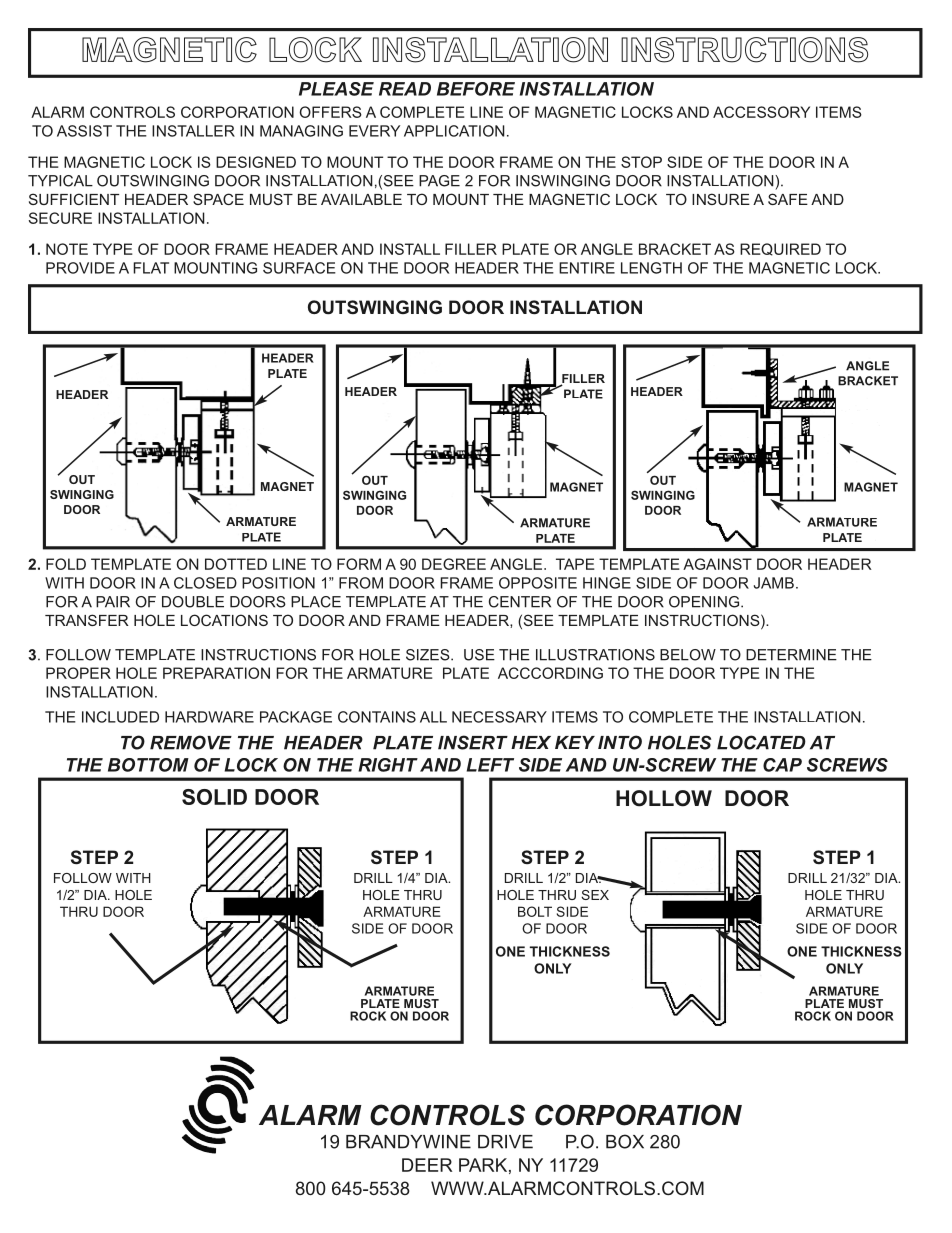 The image size is (952, 1233). Describe the element at coordinates (427, 1165) in the document. I see `DEER` at that location.
